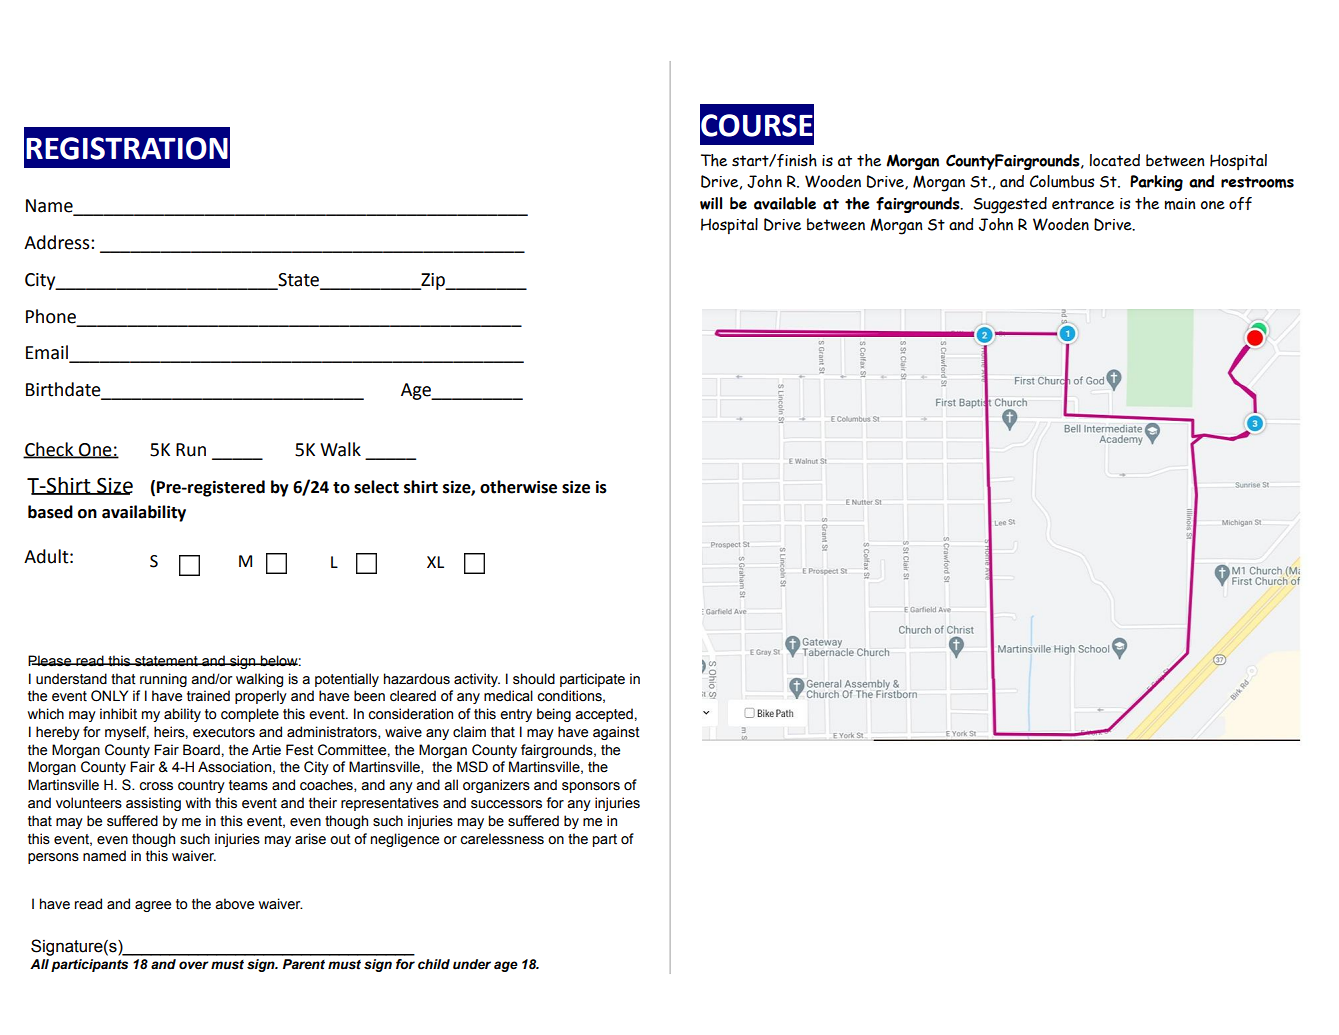 The image size is (1339, 1035). What do you see at coordinates (434, 964) in the document?
I see `child` at bounding box center [434, 964].
